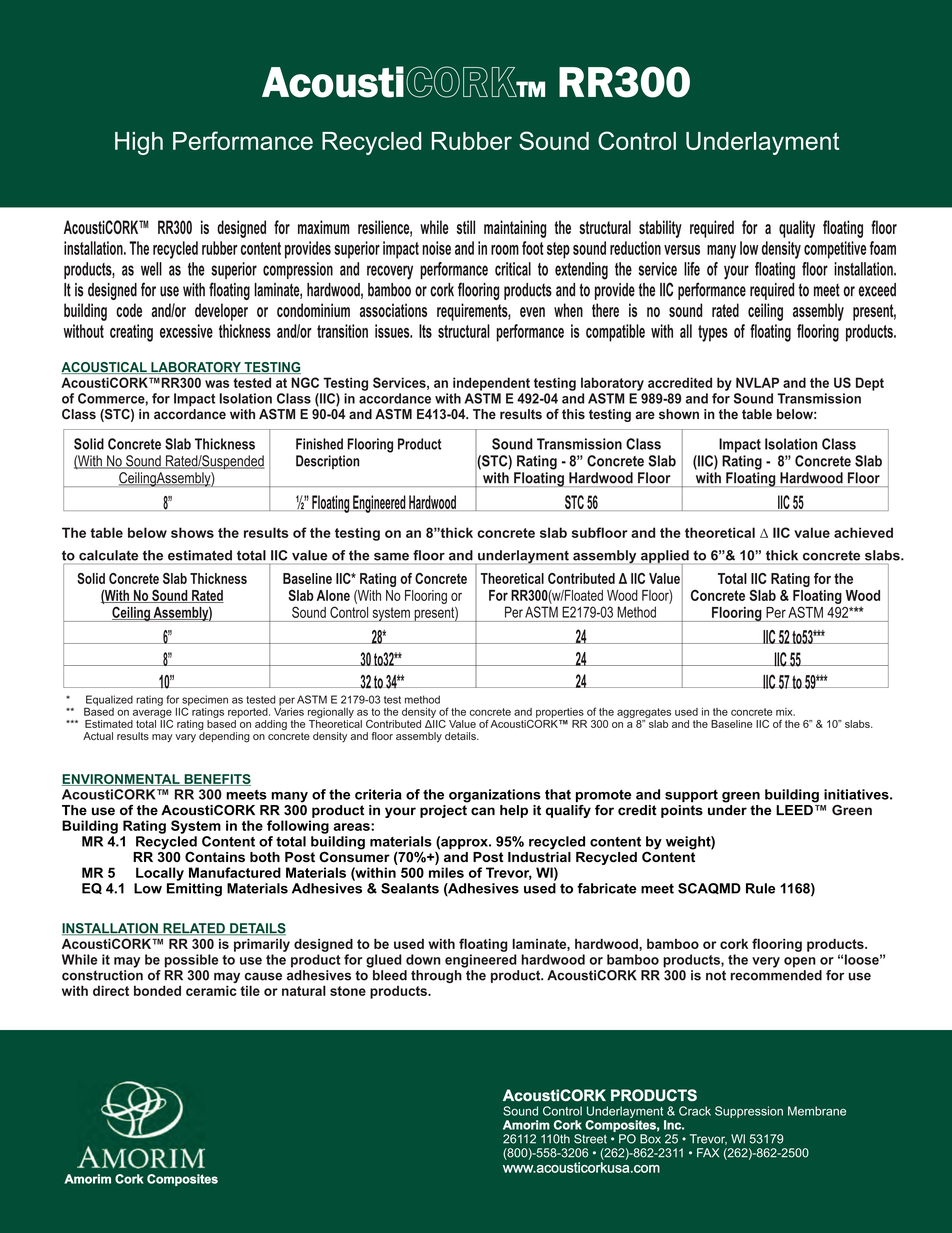 Image resolution: width=952 pixels, height=1233 pixels. Describe the element at coordinates (483, 811) in the document. I see `can` at that location.
